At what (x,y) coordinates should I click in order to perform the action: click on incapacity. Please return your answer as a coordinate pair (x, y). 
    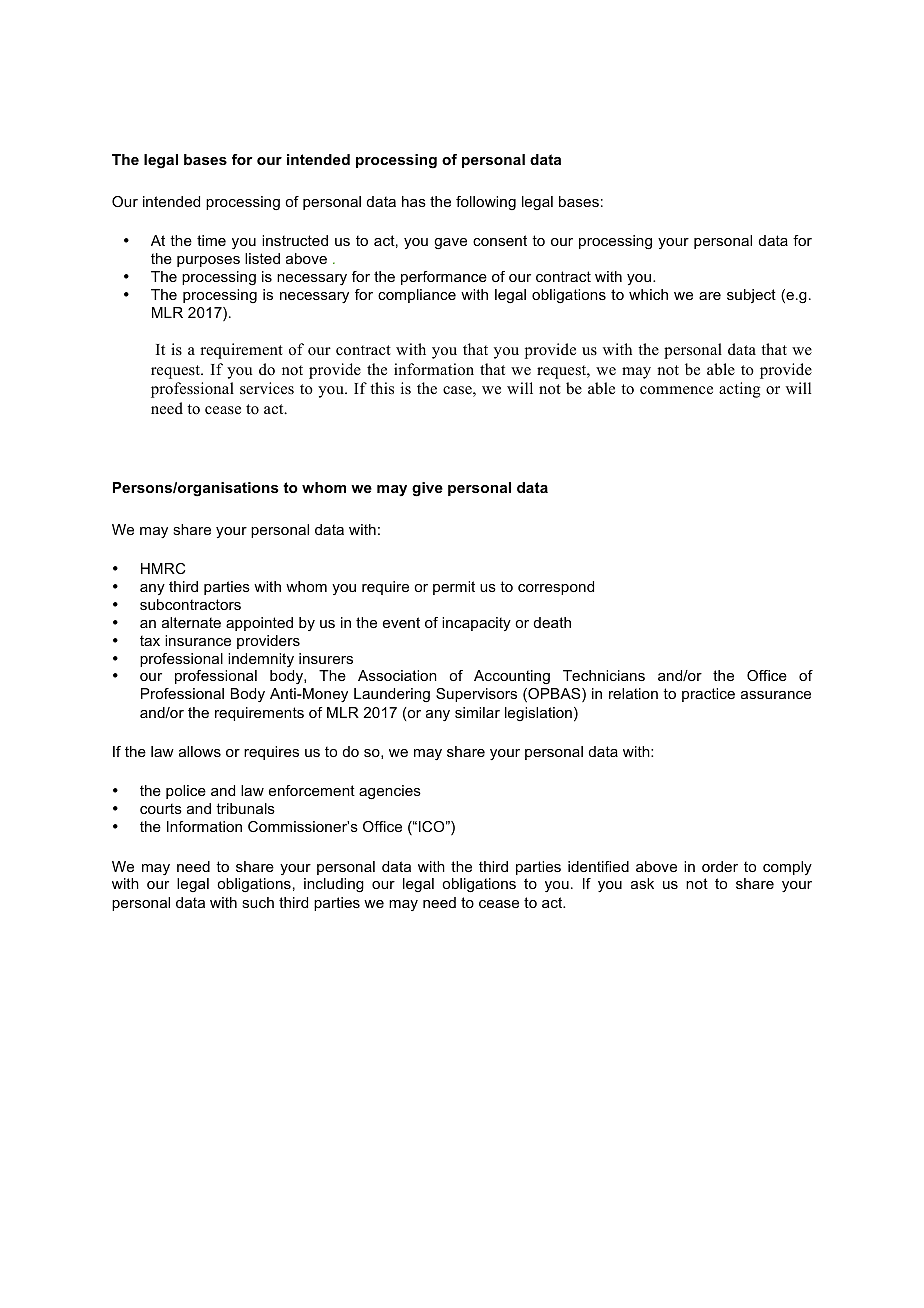
    Looking at the image, I should click on (476, 624).
